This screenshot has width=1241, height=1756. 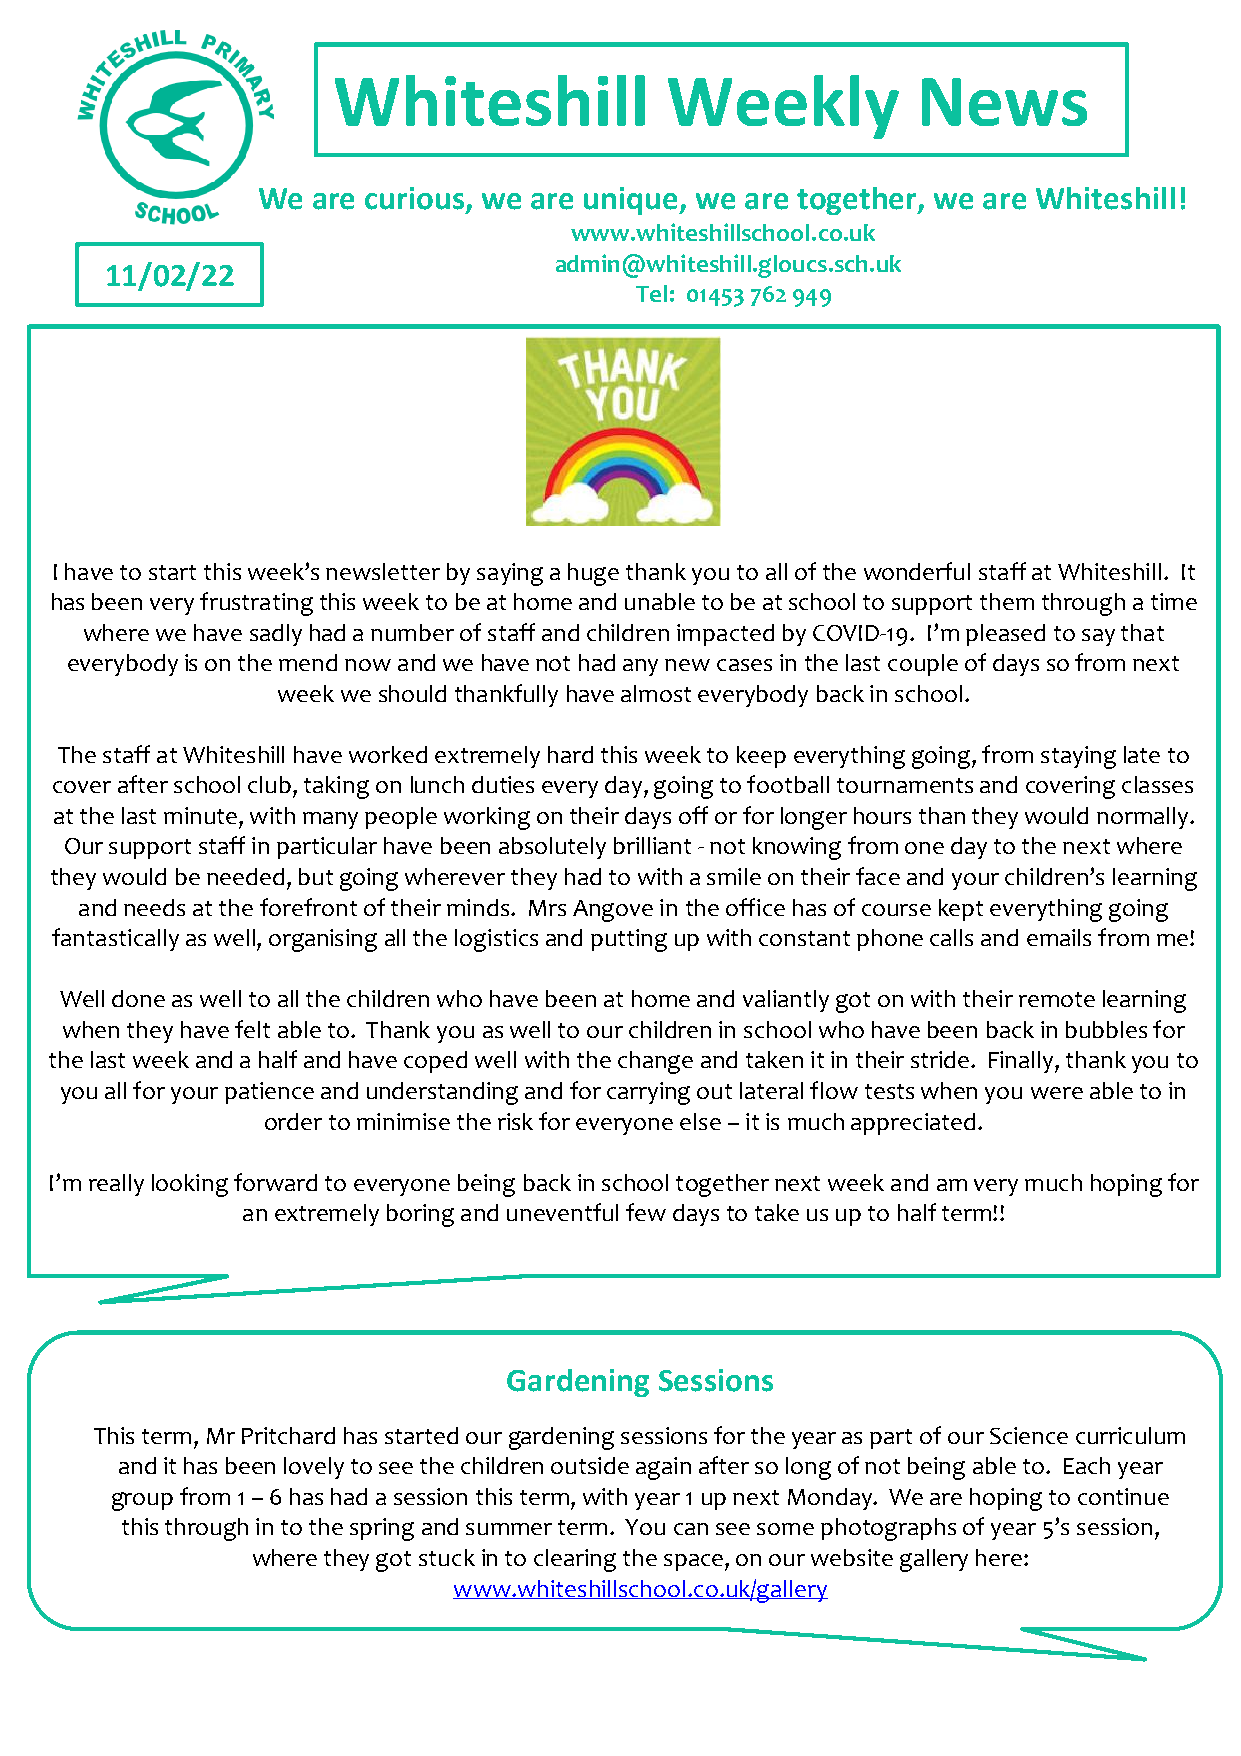 What do you see at coordinates (1007, 601) in the screenshot?
I see `them` at bounding box center [1007, 601].
